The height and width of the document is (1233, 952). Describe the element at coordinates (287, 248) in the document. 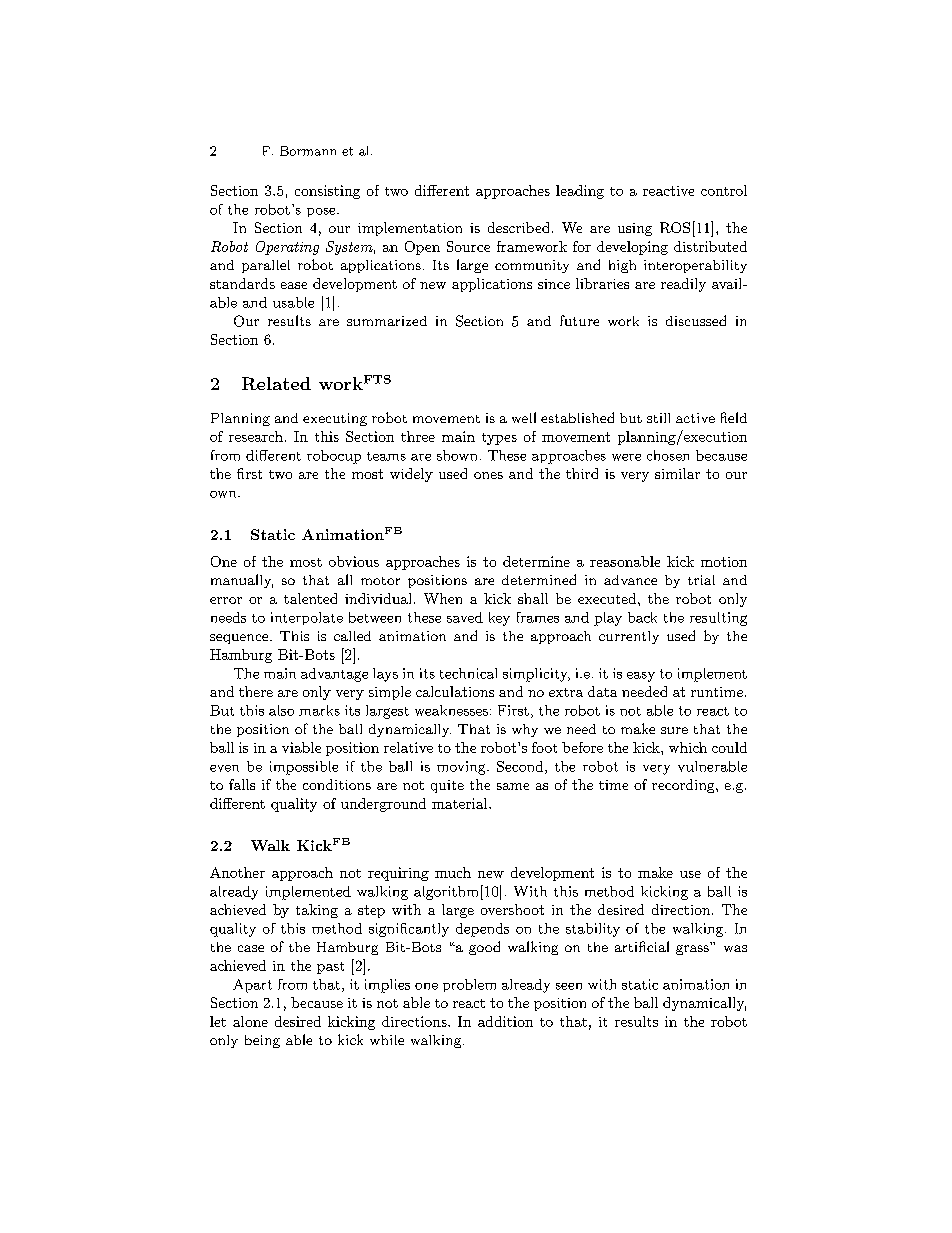

I see `Operating` at that location.
